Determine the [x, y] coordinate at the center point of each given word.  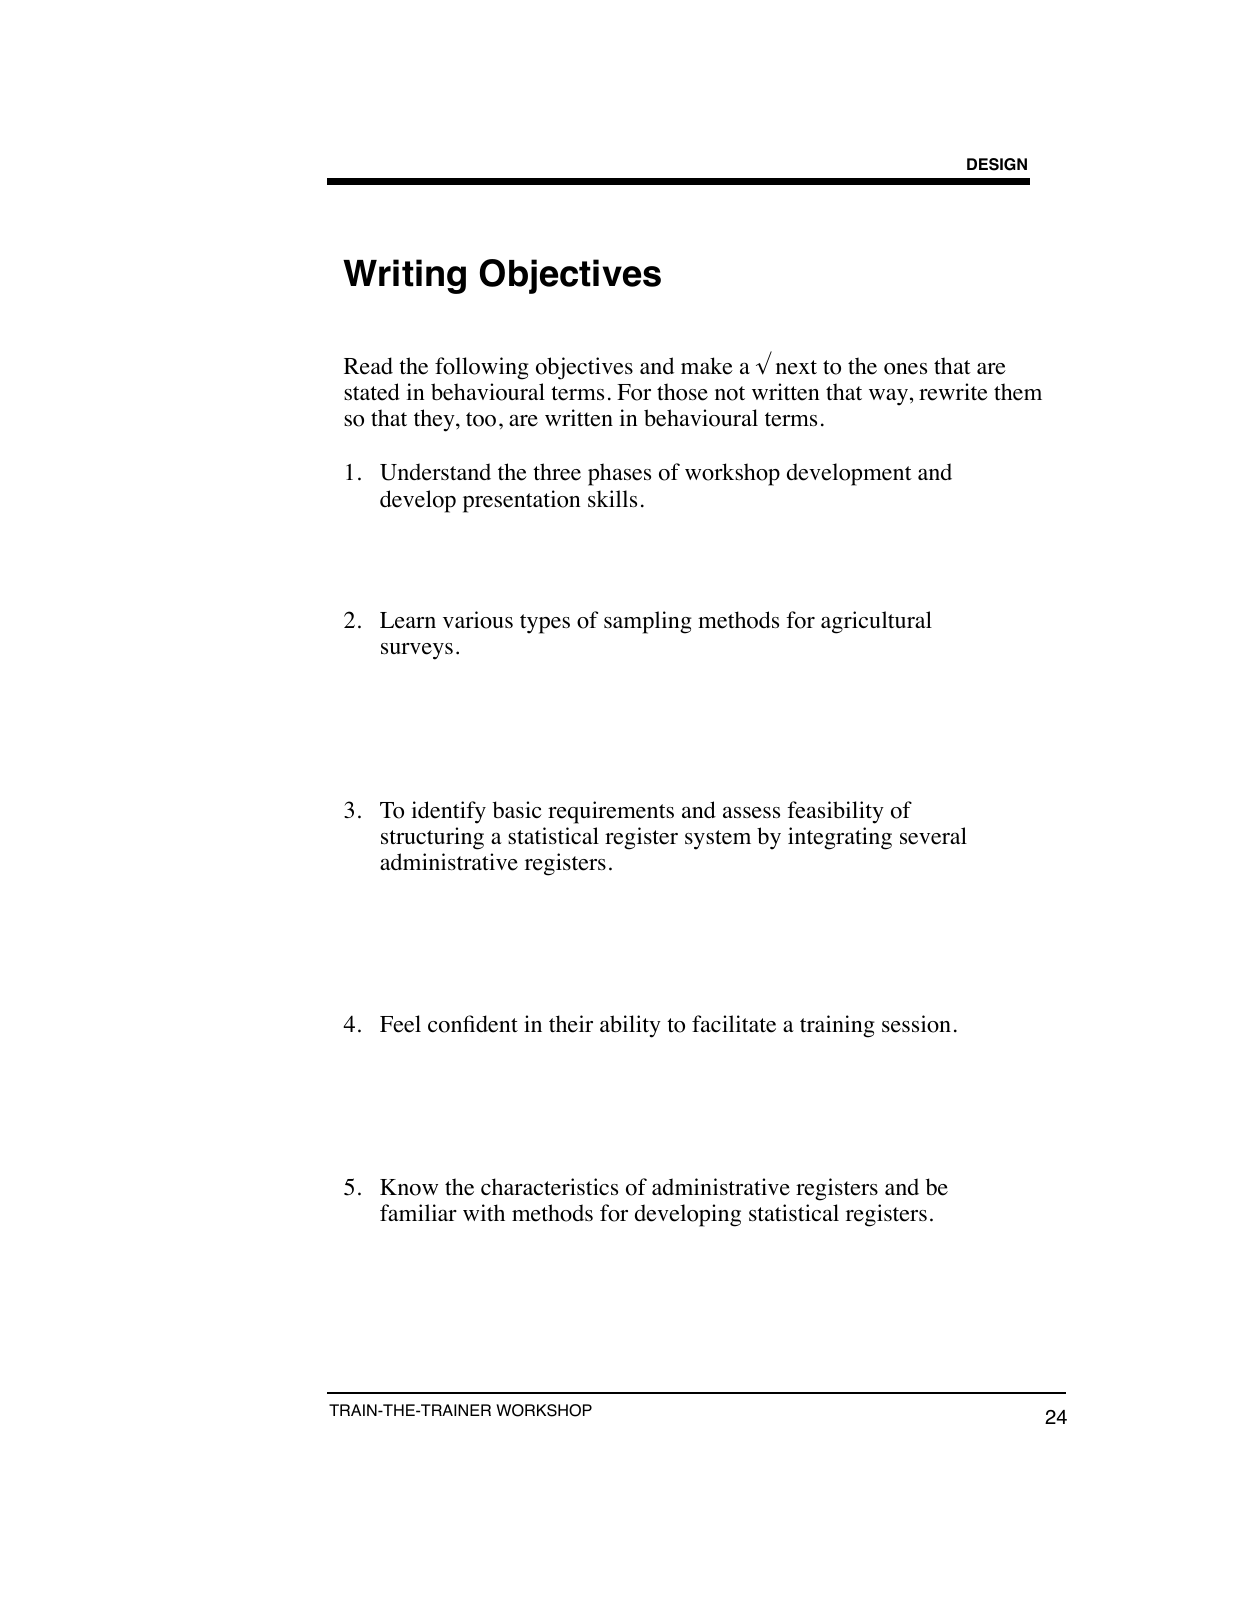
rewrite [953, 392]
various [478, 620]
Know [409, 1187]
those [682, 392]
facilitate [734, 1024]
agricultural [876, 622]
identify [448, 812]
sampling [648, 622]
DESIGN [997, 164]
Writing [404, 276]
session [916, 1024]
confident [473, 1024]
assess [751, 813]
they [435, 420]
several [933, 836]
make [707, 366]
